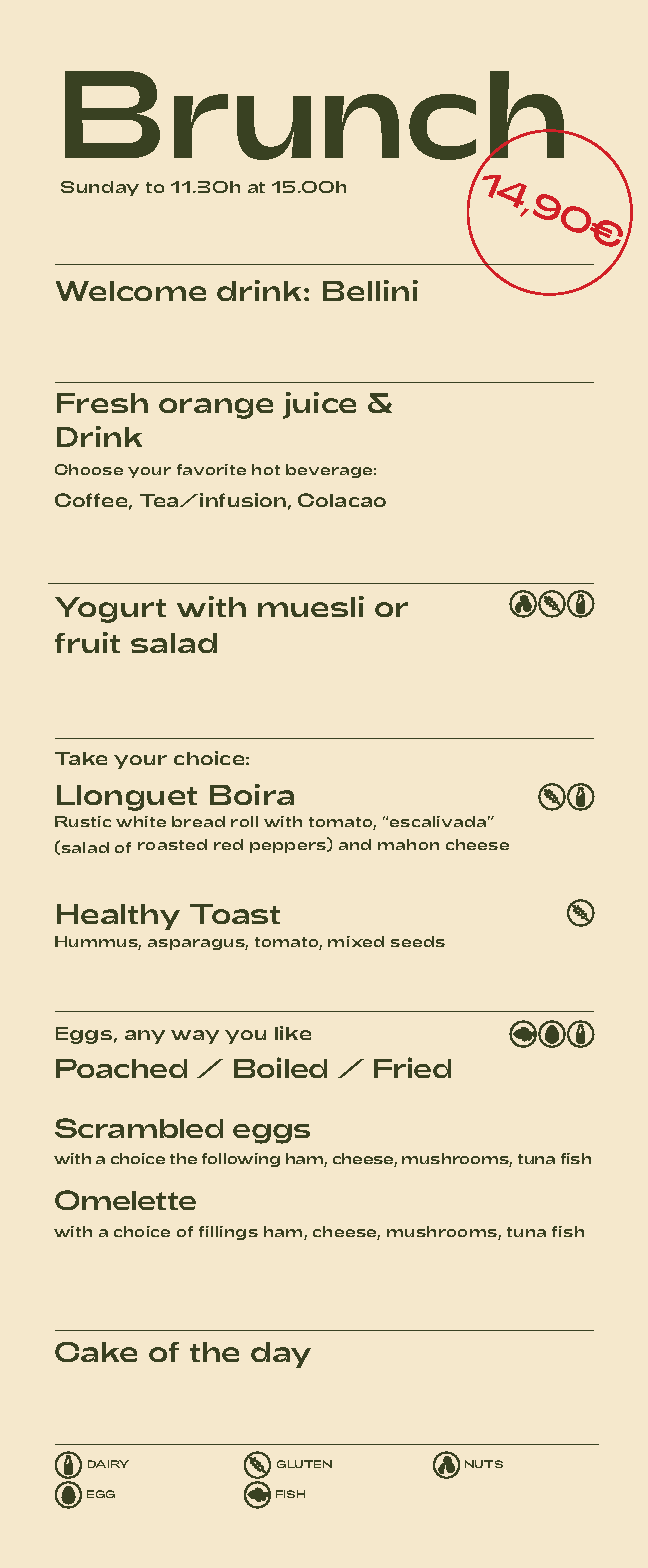 The image size is (648, 1568). What do you see at coordinates (244, 821) in the page?
I see `roll` at bounding box center [244, 821].
